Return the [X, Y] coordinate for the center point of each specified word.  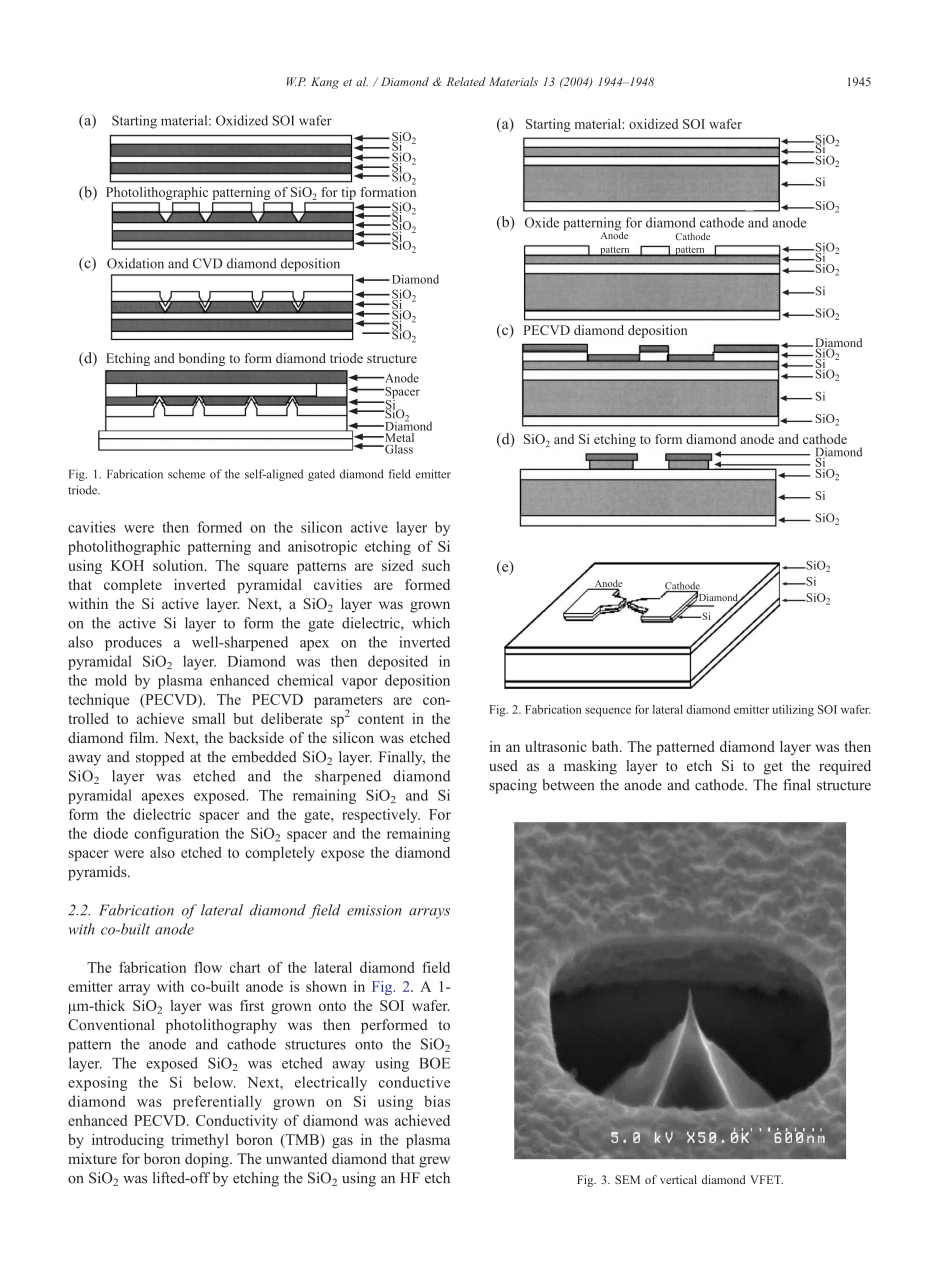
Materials [513, 81]
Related [466, 81]
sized [397, 565]
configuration [176, 834]
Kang [325, 83]
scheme [186, 474]
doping [208, 1160]
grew [434, 1162]
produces [133, 643]
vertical [678, 1179]
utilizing [793, 711]
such [436, 565]
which [431, 623]
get [773, 768]
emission [374, 910]
